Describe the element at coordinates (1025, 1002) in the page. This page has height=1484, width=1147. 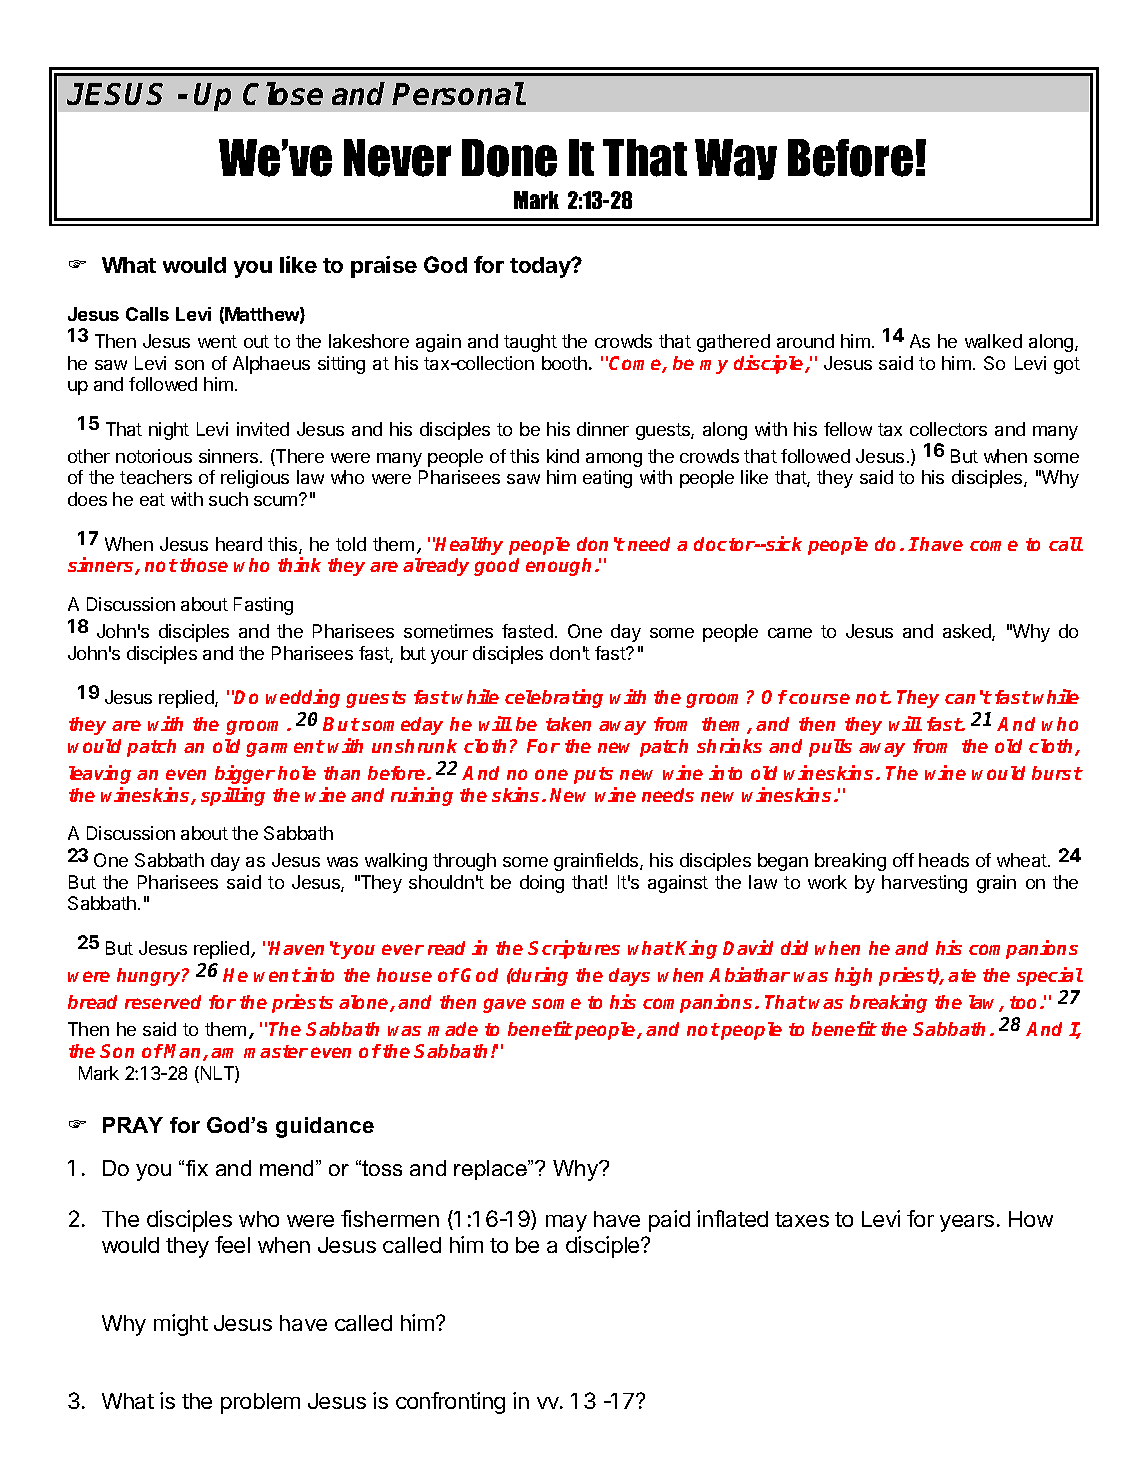
I see `too` at that location.
